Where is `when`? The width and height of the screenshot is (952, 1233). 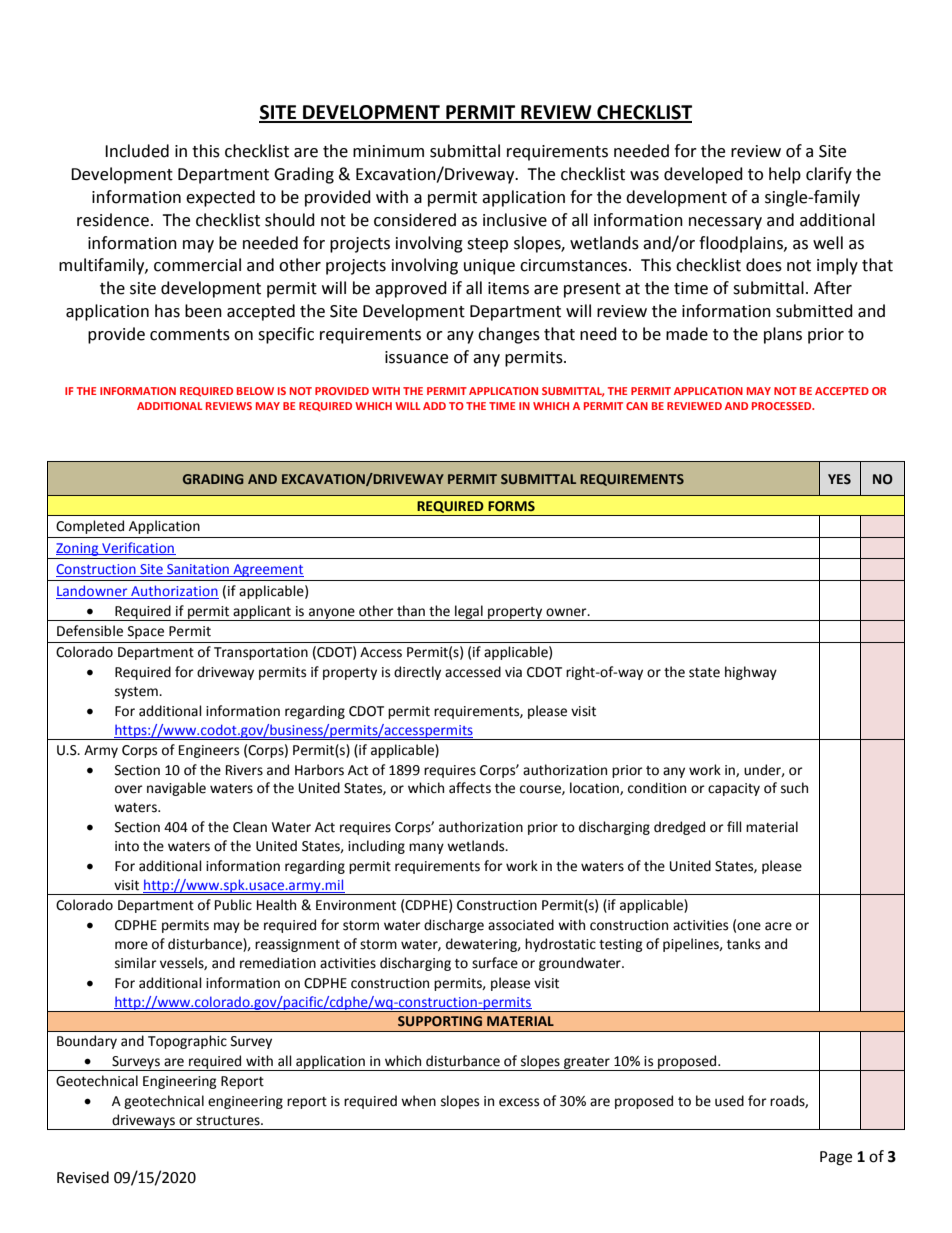 when is located at coordinates (418, 1101).
